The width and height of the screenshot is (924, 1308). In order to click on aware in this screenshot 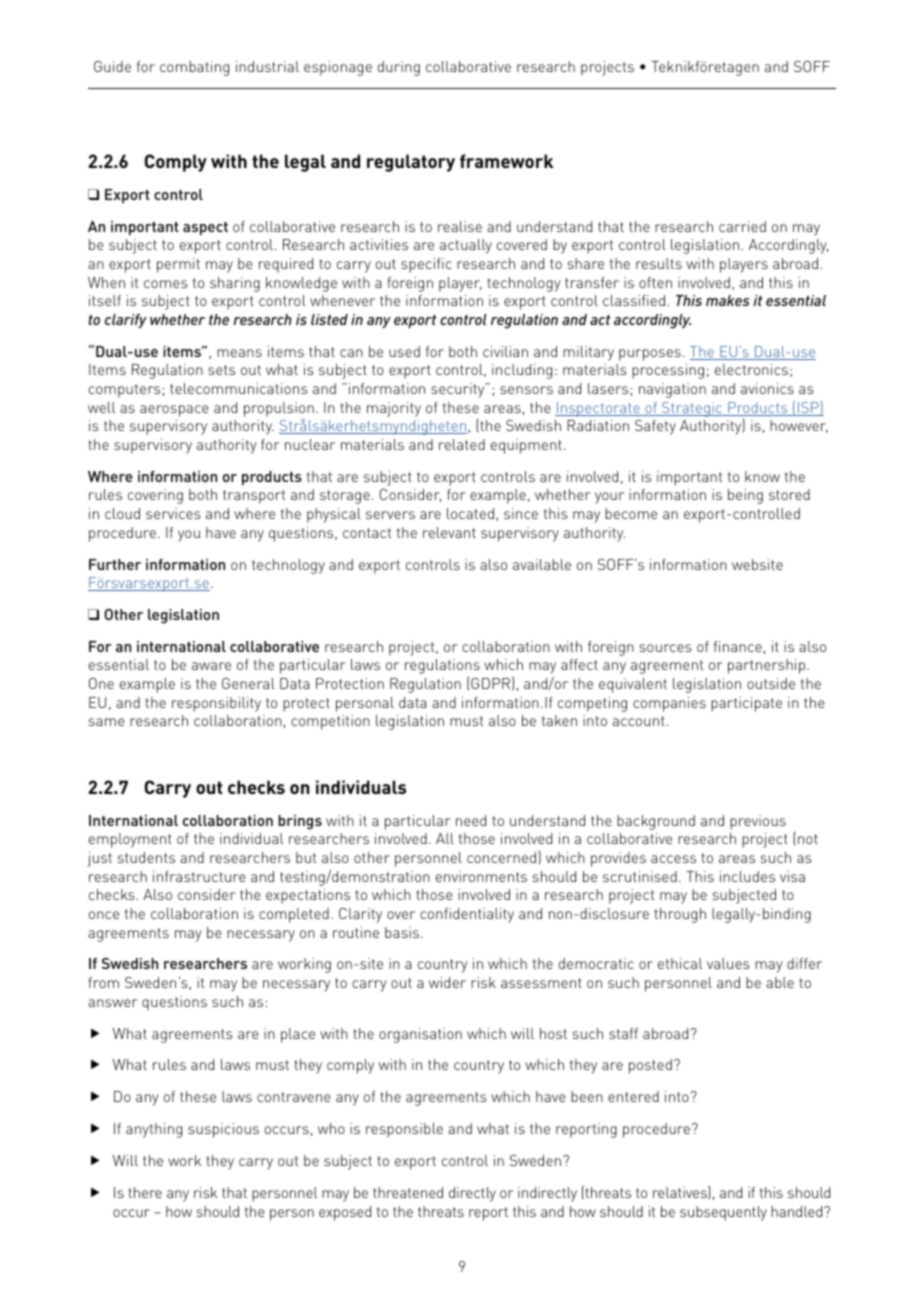, I will do `click(211, 666)`.
